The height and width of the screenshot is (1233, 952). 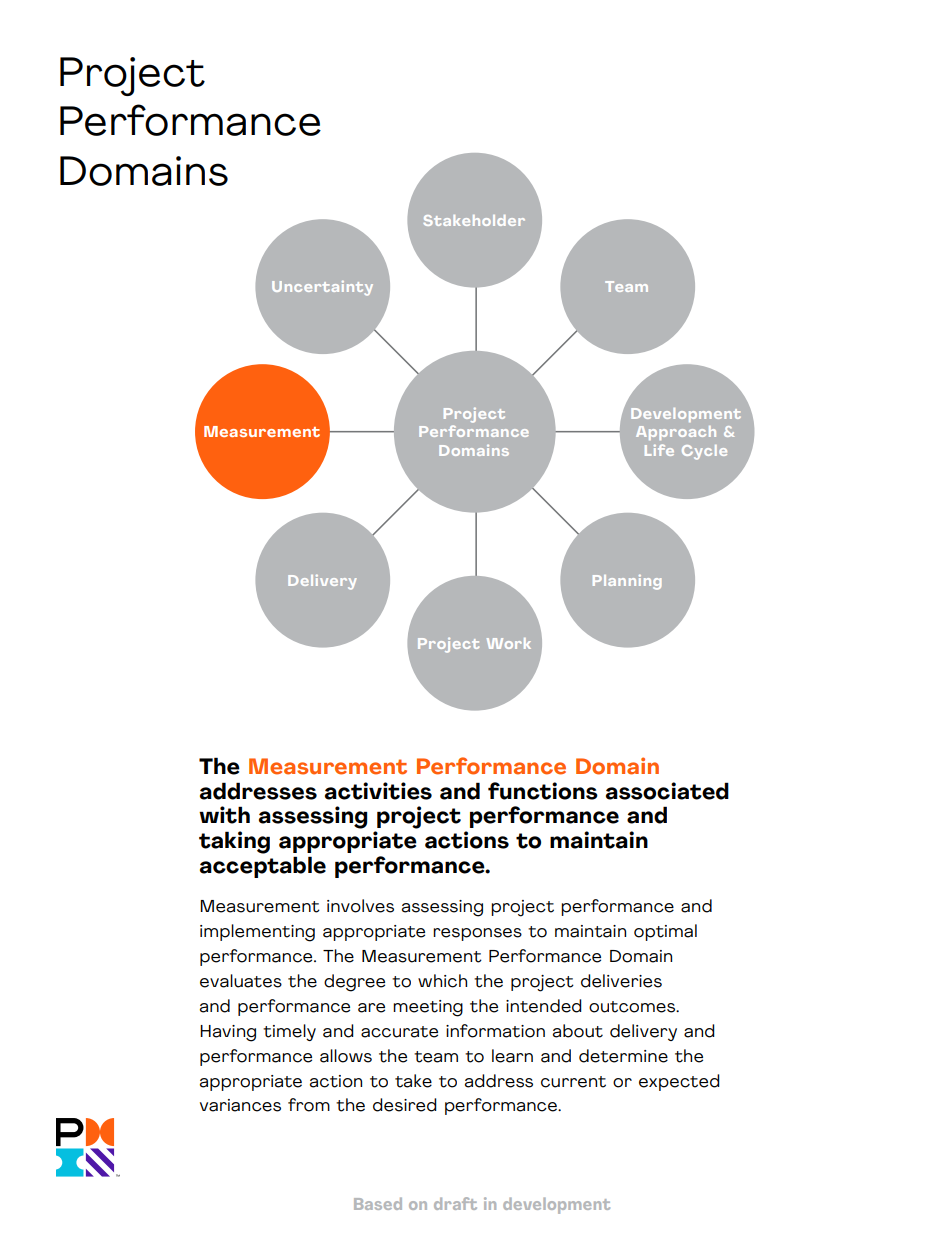 What do you see at coordinates (455, 1203) in the screenshot?
I see `draft` at bounding box center [455, 1203].
